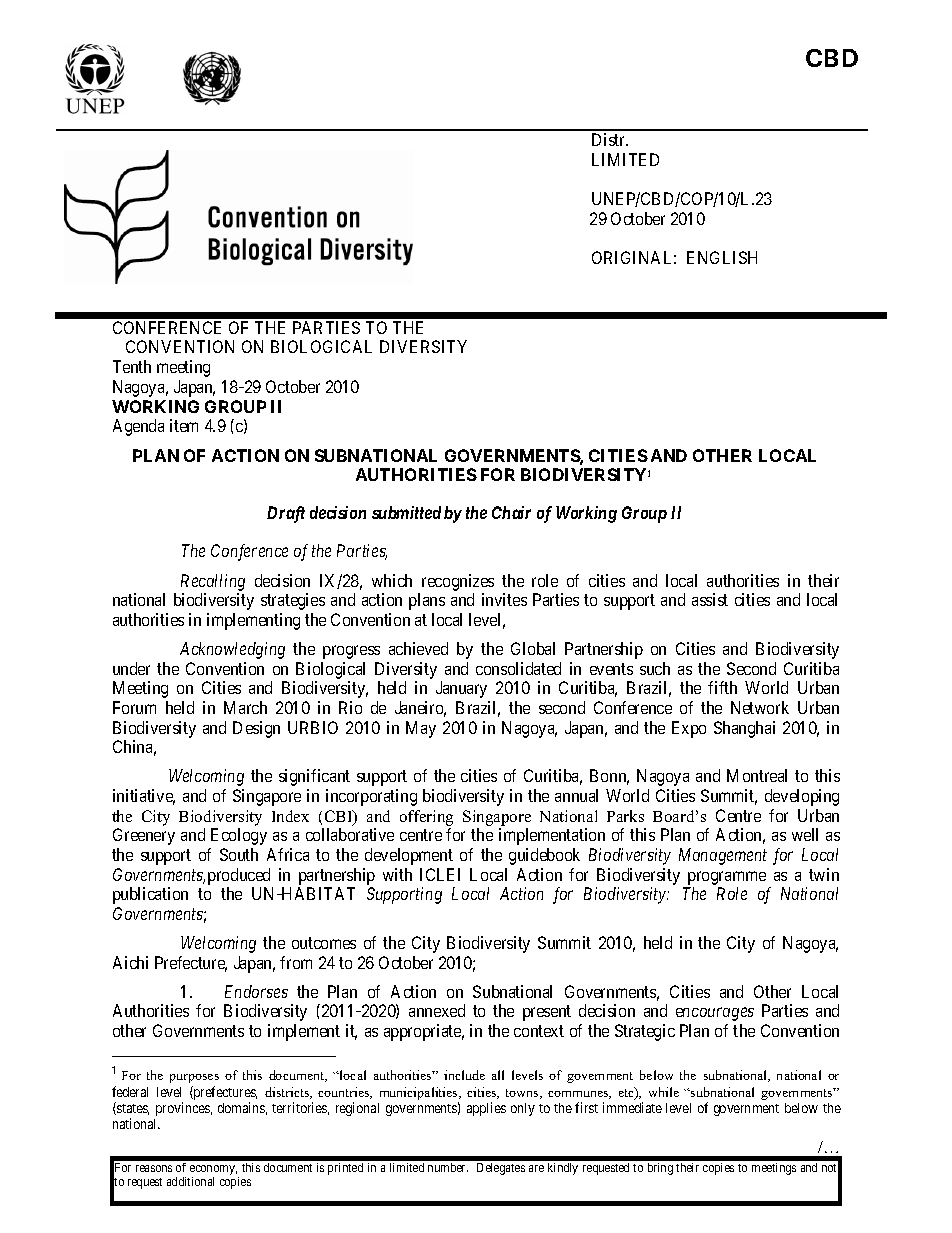 This image has width=952, height=1233. What do you see at coordinates (461, 689) in the image?
I see `January` at bounding box center [461, 689].
